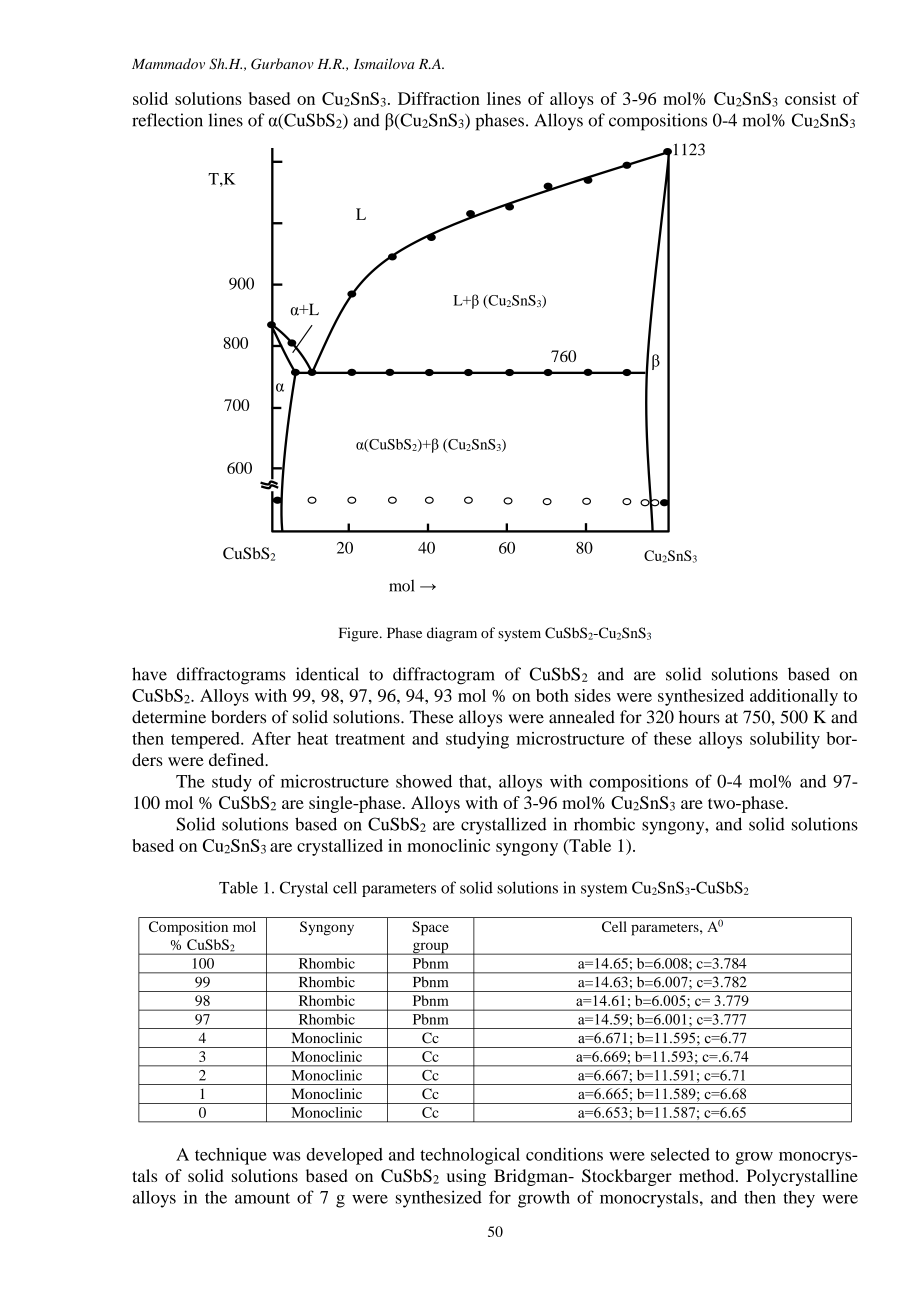 The image size is (924, 1308). Describe the element at coordinates (708, 1175) in the image. I see `method` at that location.
